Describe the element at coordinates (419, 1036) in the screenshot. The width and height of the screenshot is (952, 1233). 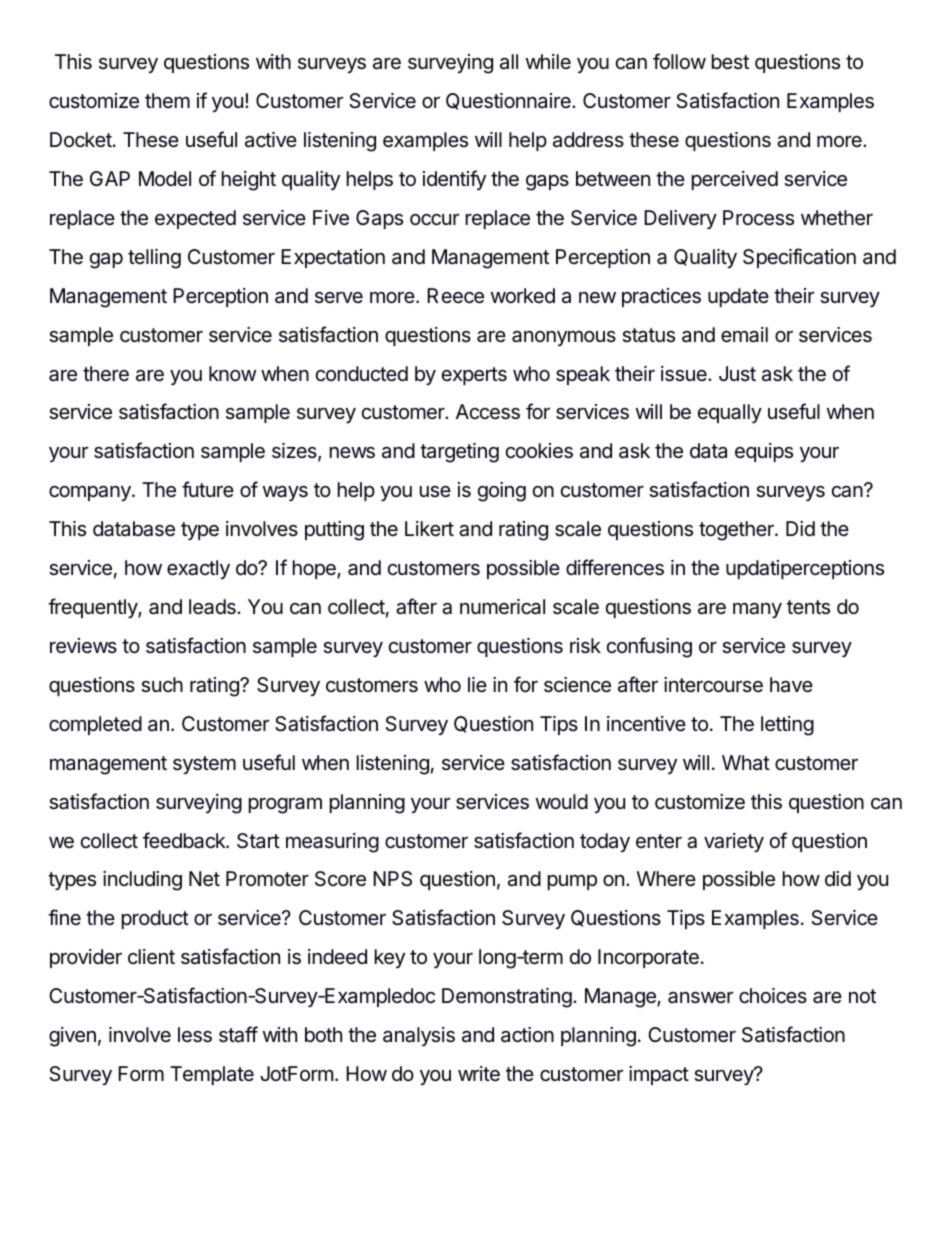
I see `analysis` at that location.
